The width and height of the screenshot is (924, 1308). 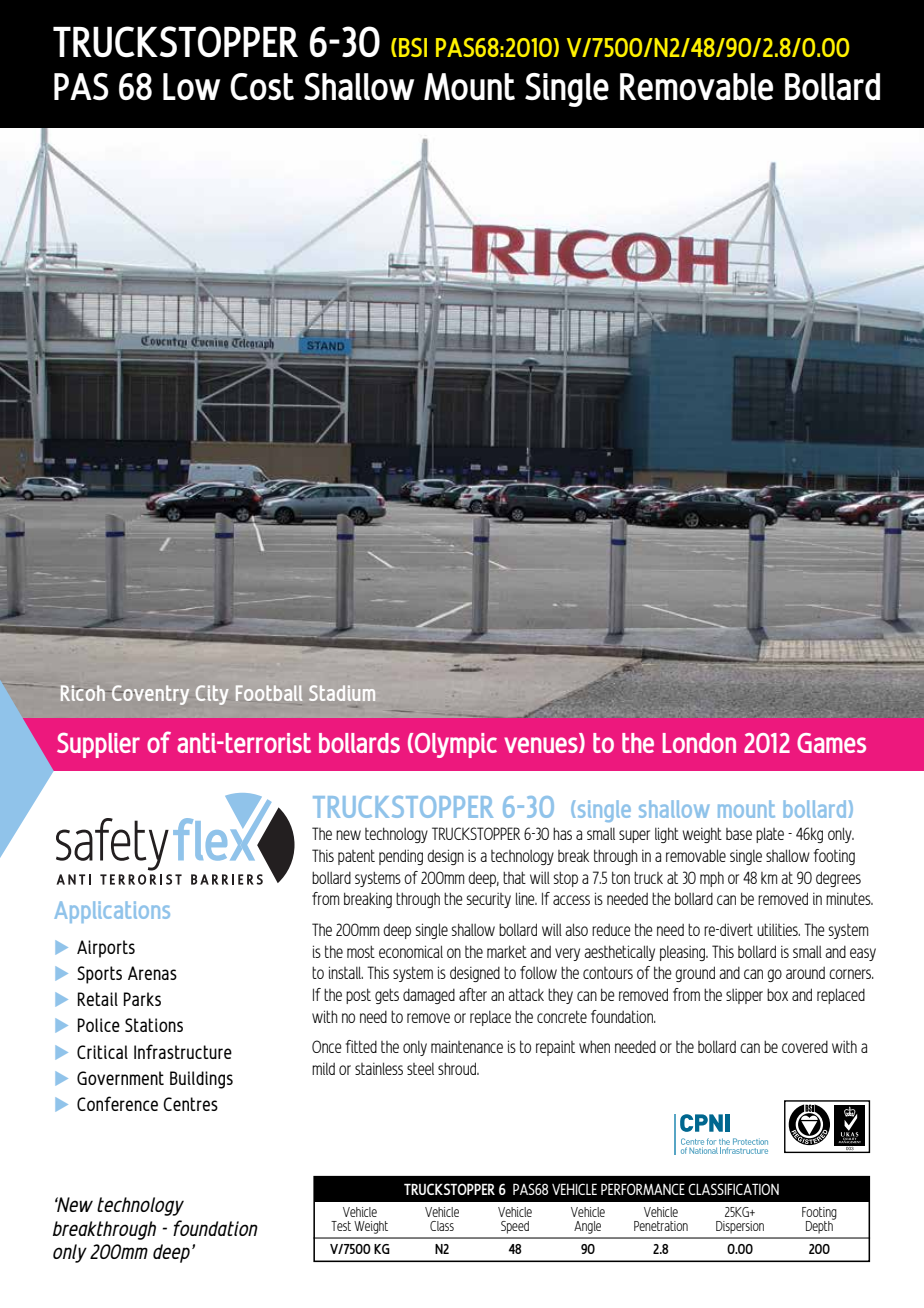 I want to click on BSI, so click(x=413, y=47).
